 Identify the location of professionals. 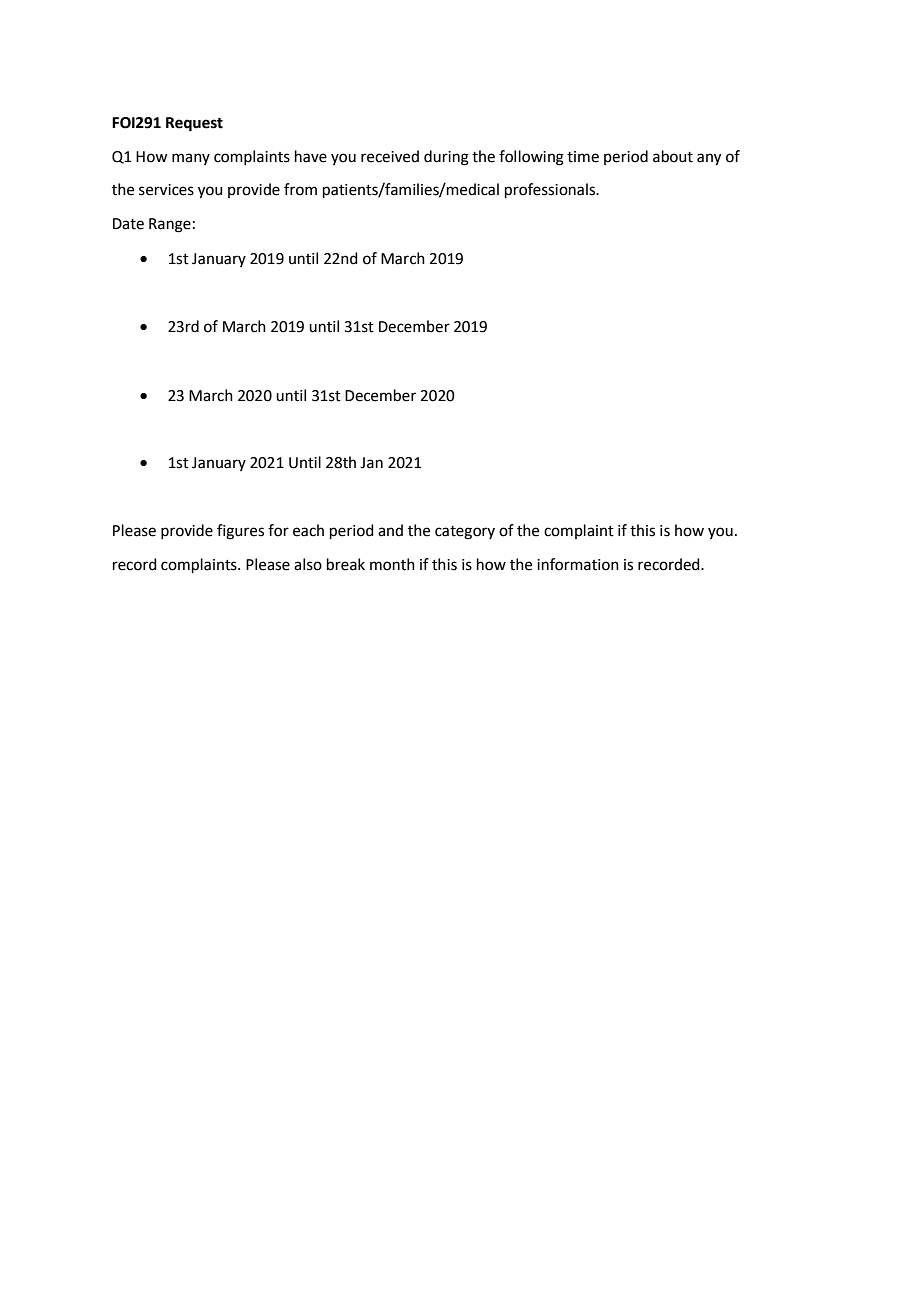
(551, 190).
